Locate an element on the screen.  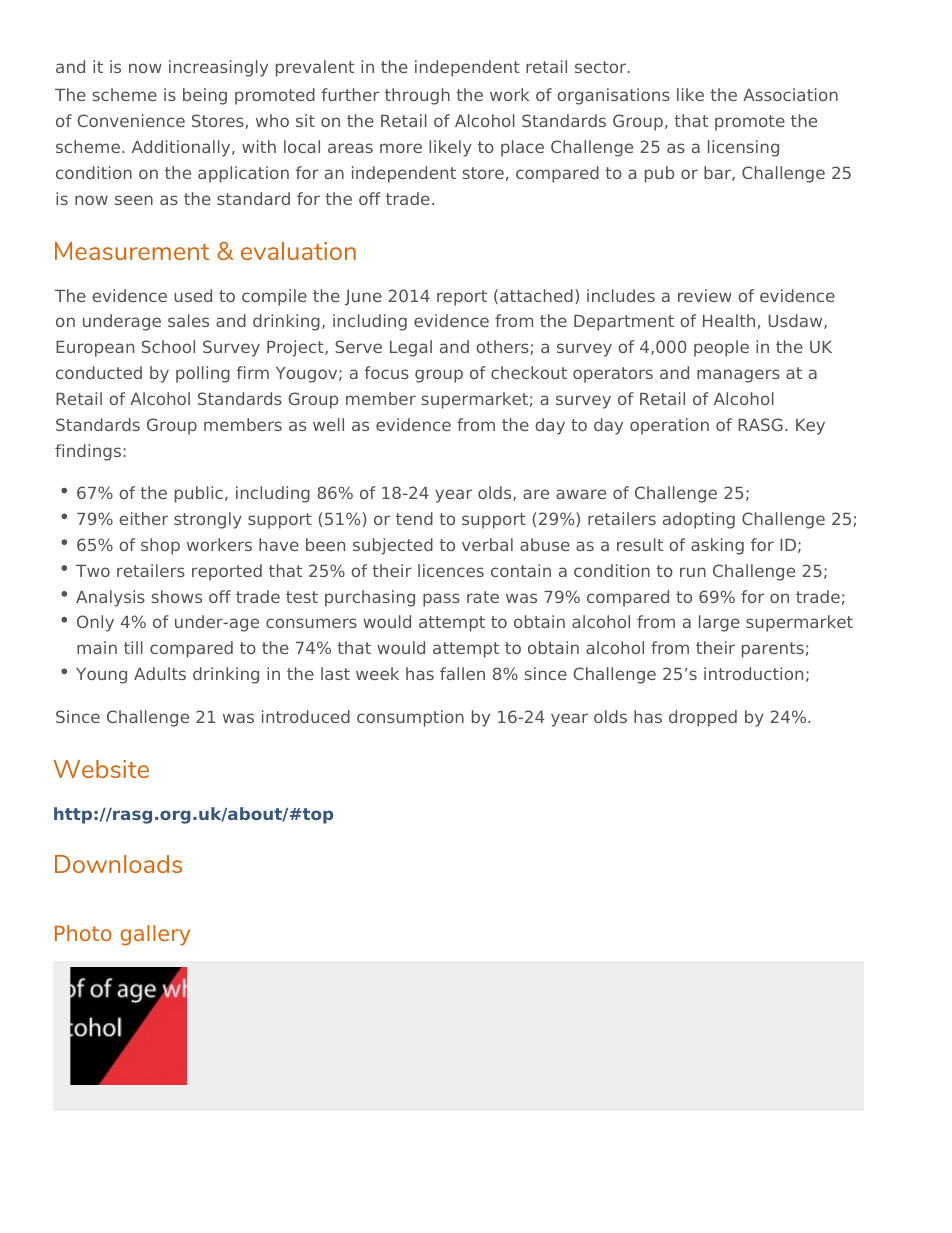
gallery is located at coordinates (155, 935).
